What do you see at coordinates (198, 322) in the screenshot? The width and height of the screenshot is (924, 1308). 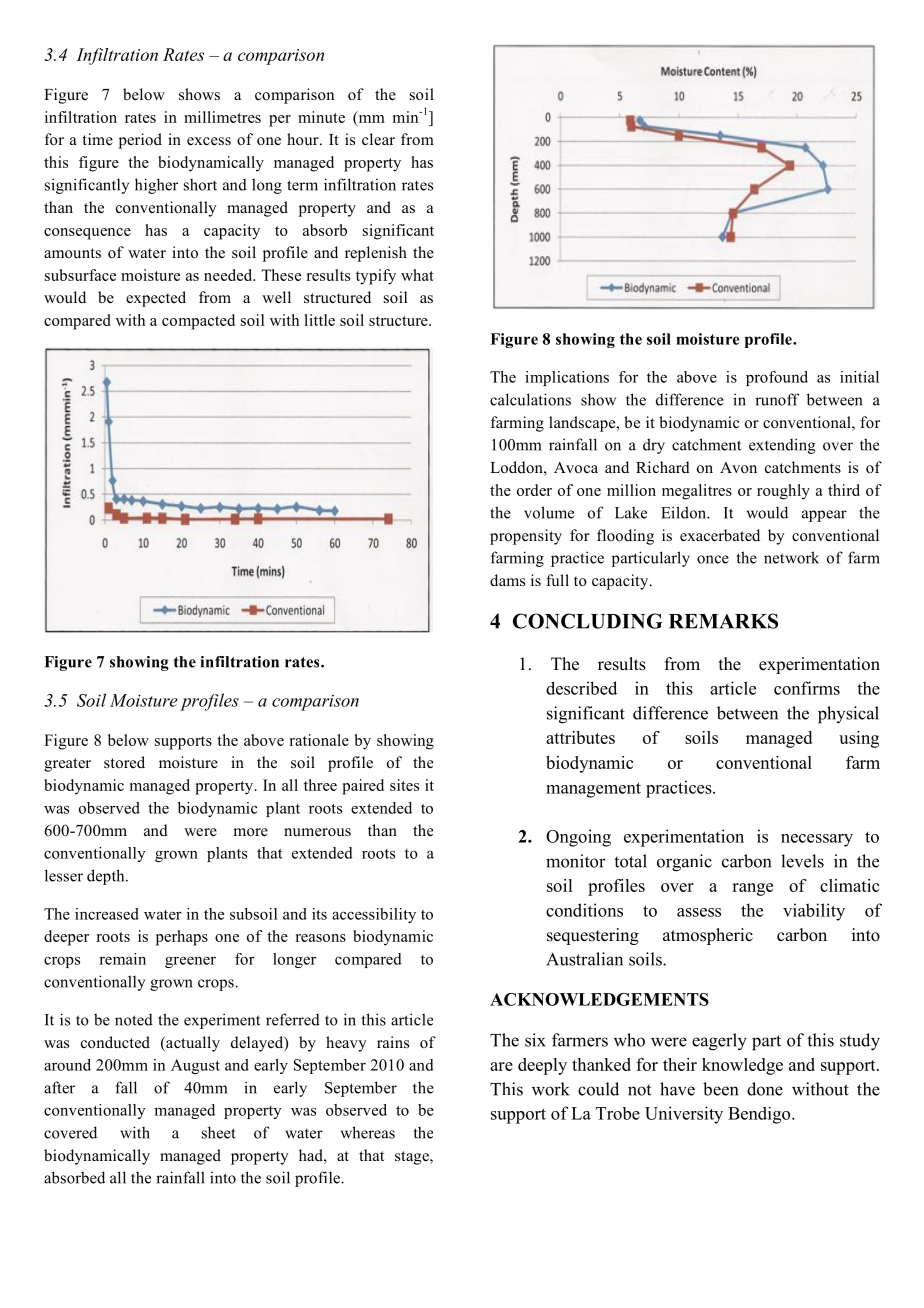 I see `compacted` at bounding box center [198, 322].
